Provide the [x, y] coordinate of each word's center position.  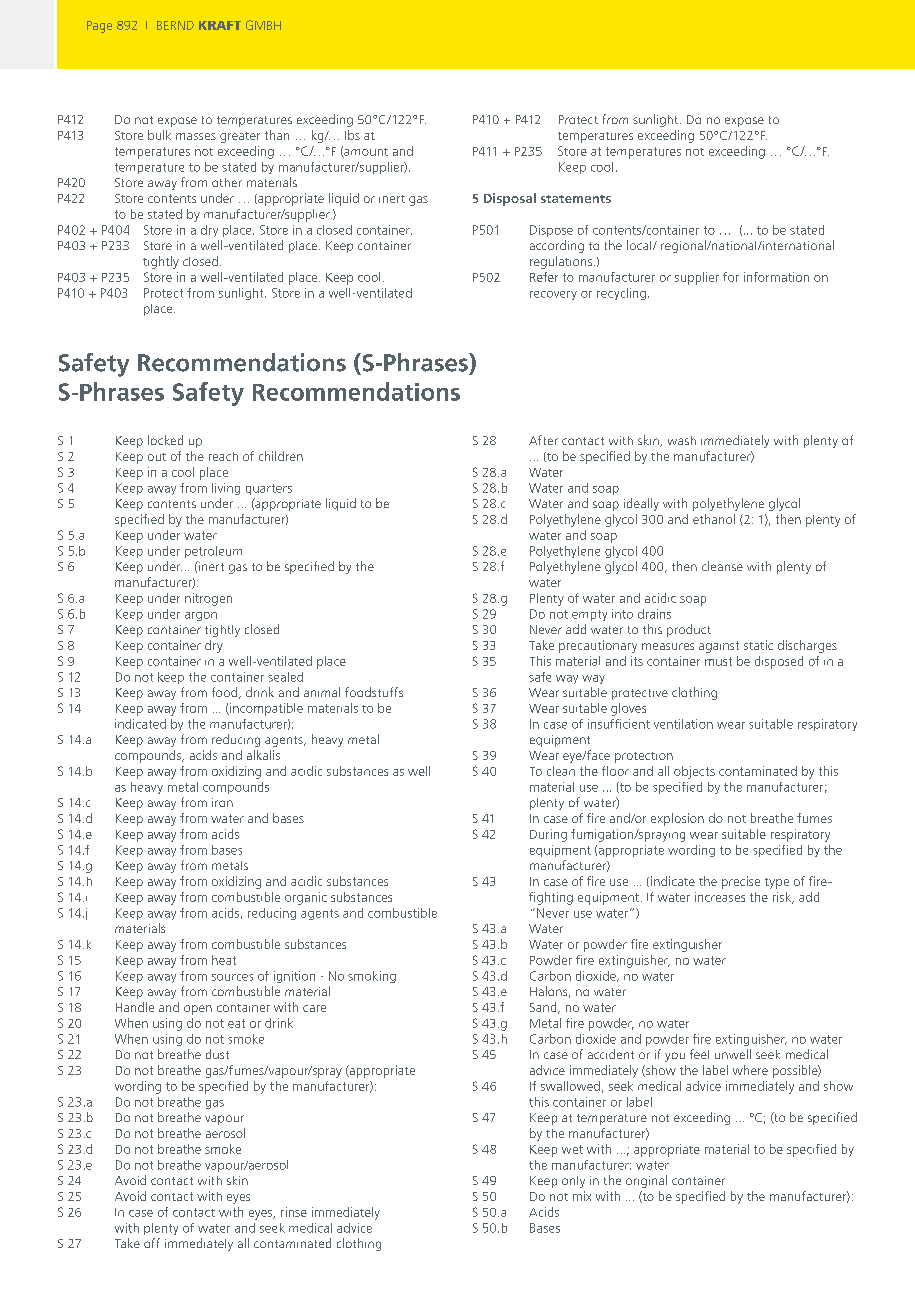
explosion [677, 819]
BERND [175, 25]
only [573, 1182]
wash [682, 440]
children [281, 456]
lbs [352, 135]
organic [306, 898]
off [152, 1243]
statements [576, 199]
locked [165, 440]
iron [222, 802]
